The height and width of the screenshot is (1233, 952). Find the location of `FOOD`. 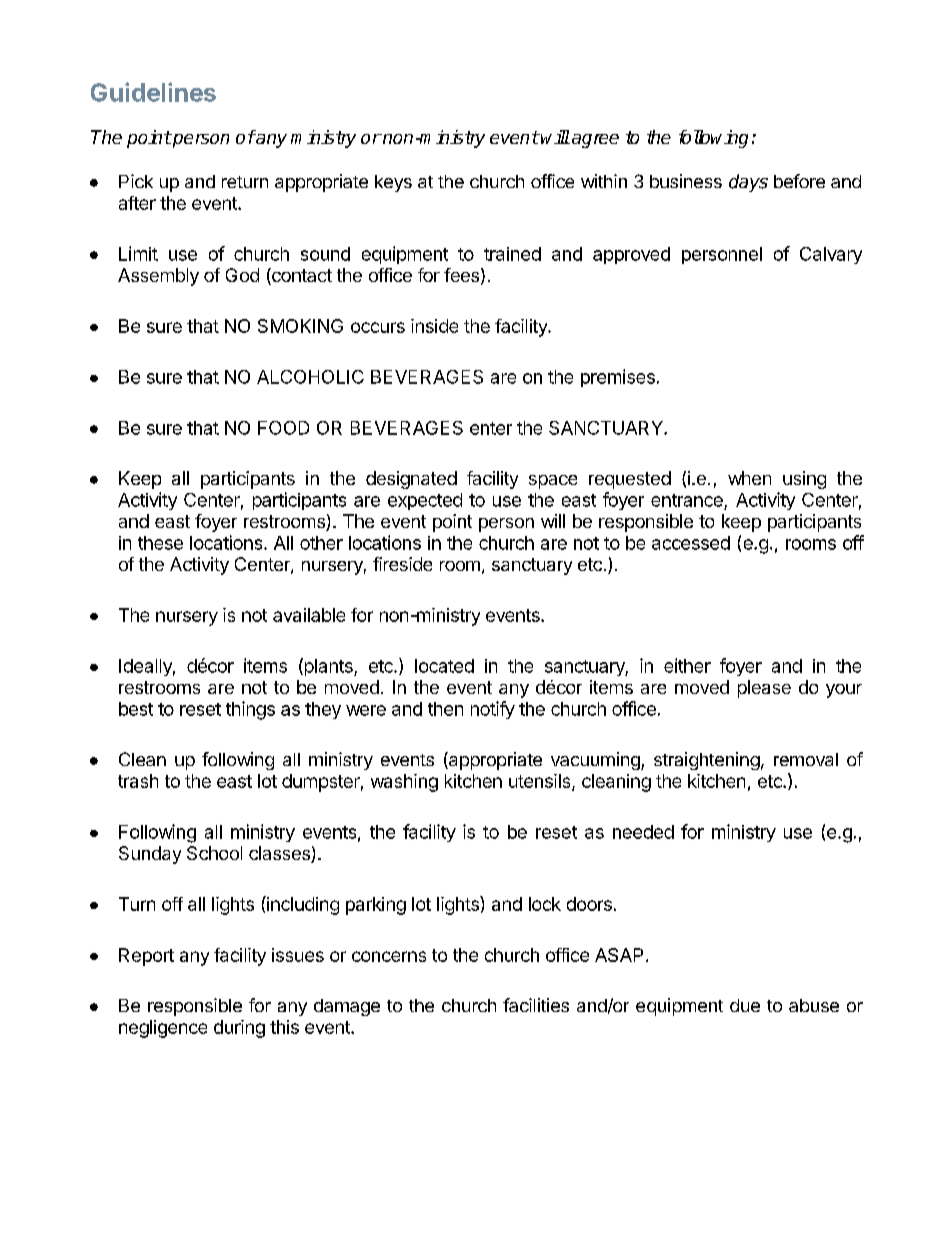

FOOD is located at coordinates (283, 428).
